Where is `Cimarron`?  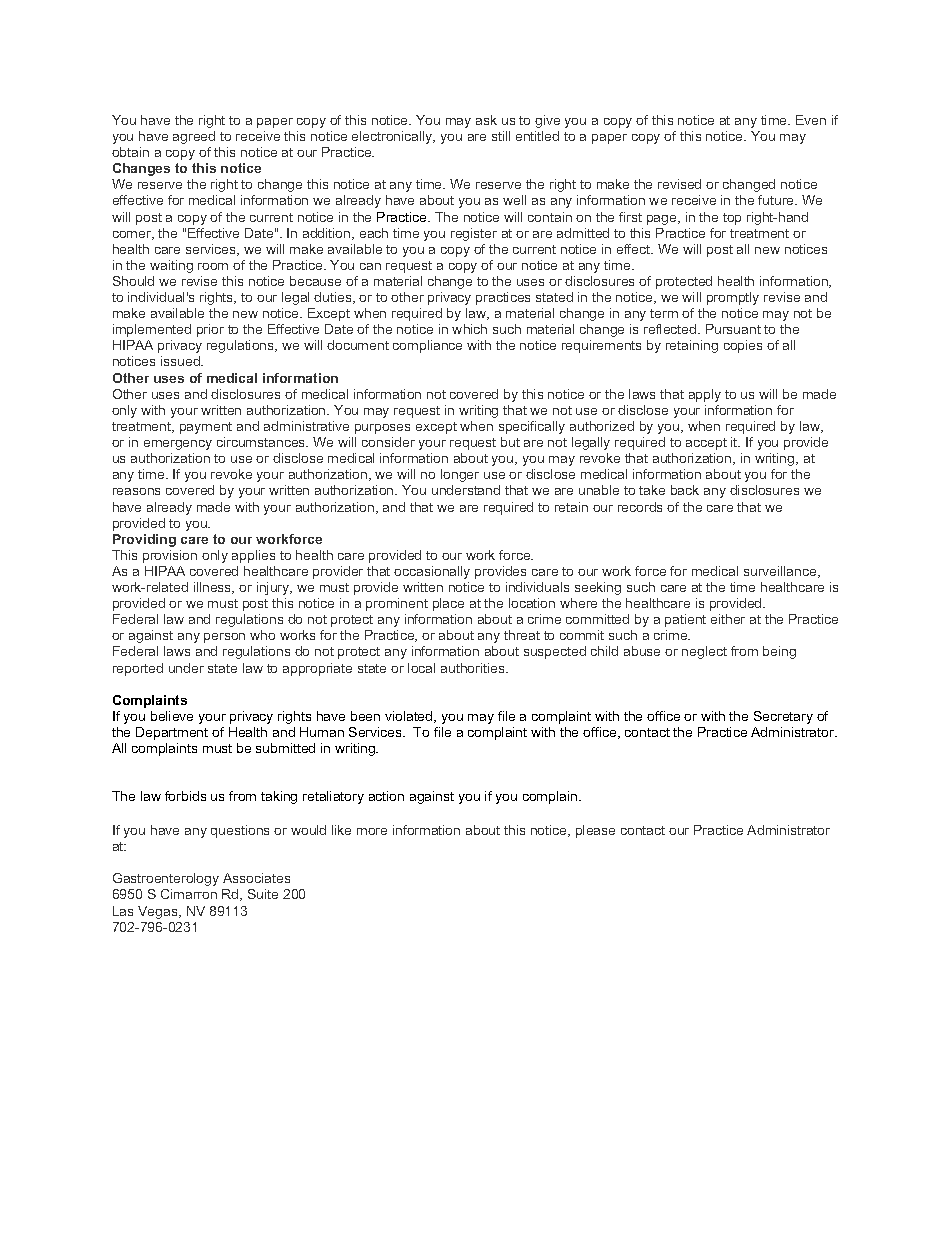
Cimarron is located at coordinates (189, 894).
